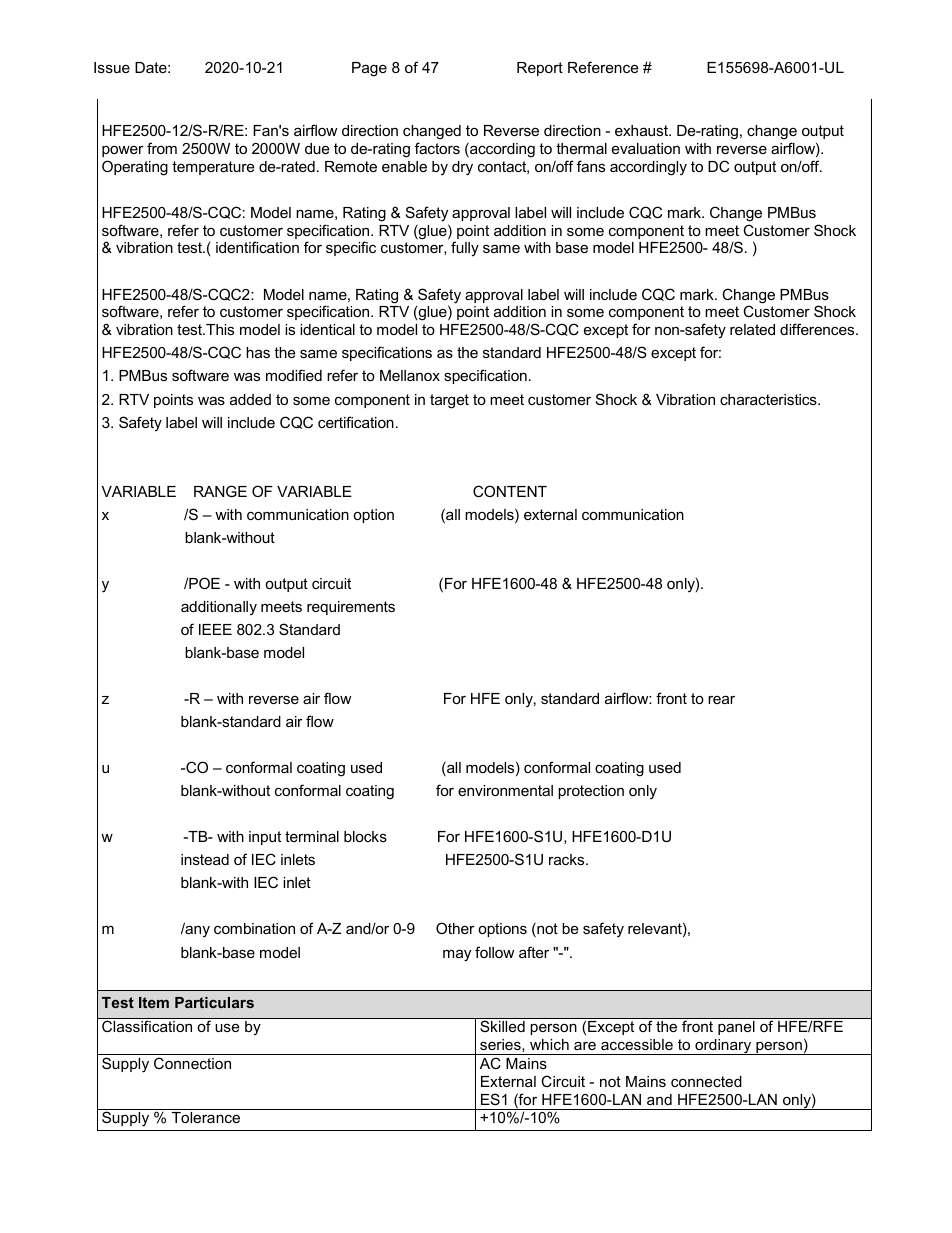 The width and height of the document is (952, 1233). What do you see at coordinates (721, 699) in the document?
I see `rear` at bounding box center [721, 699].
